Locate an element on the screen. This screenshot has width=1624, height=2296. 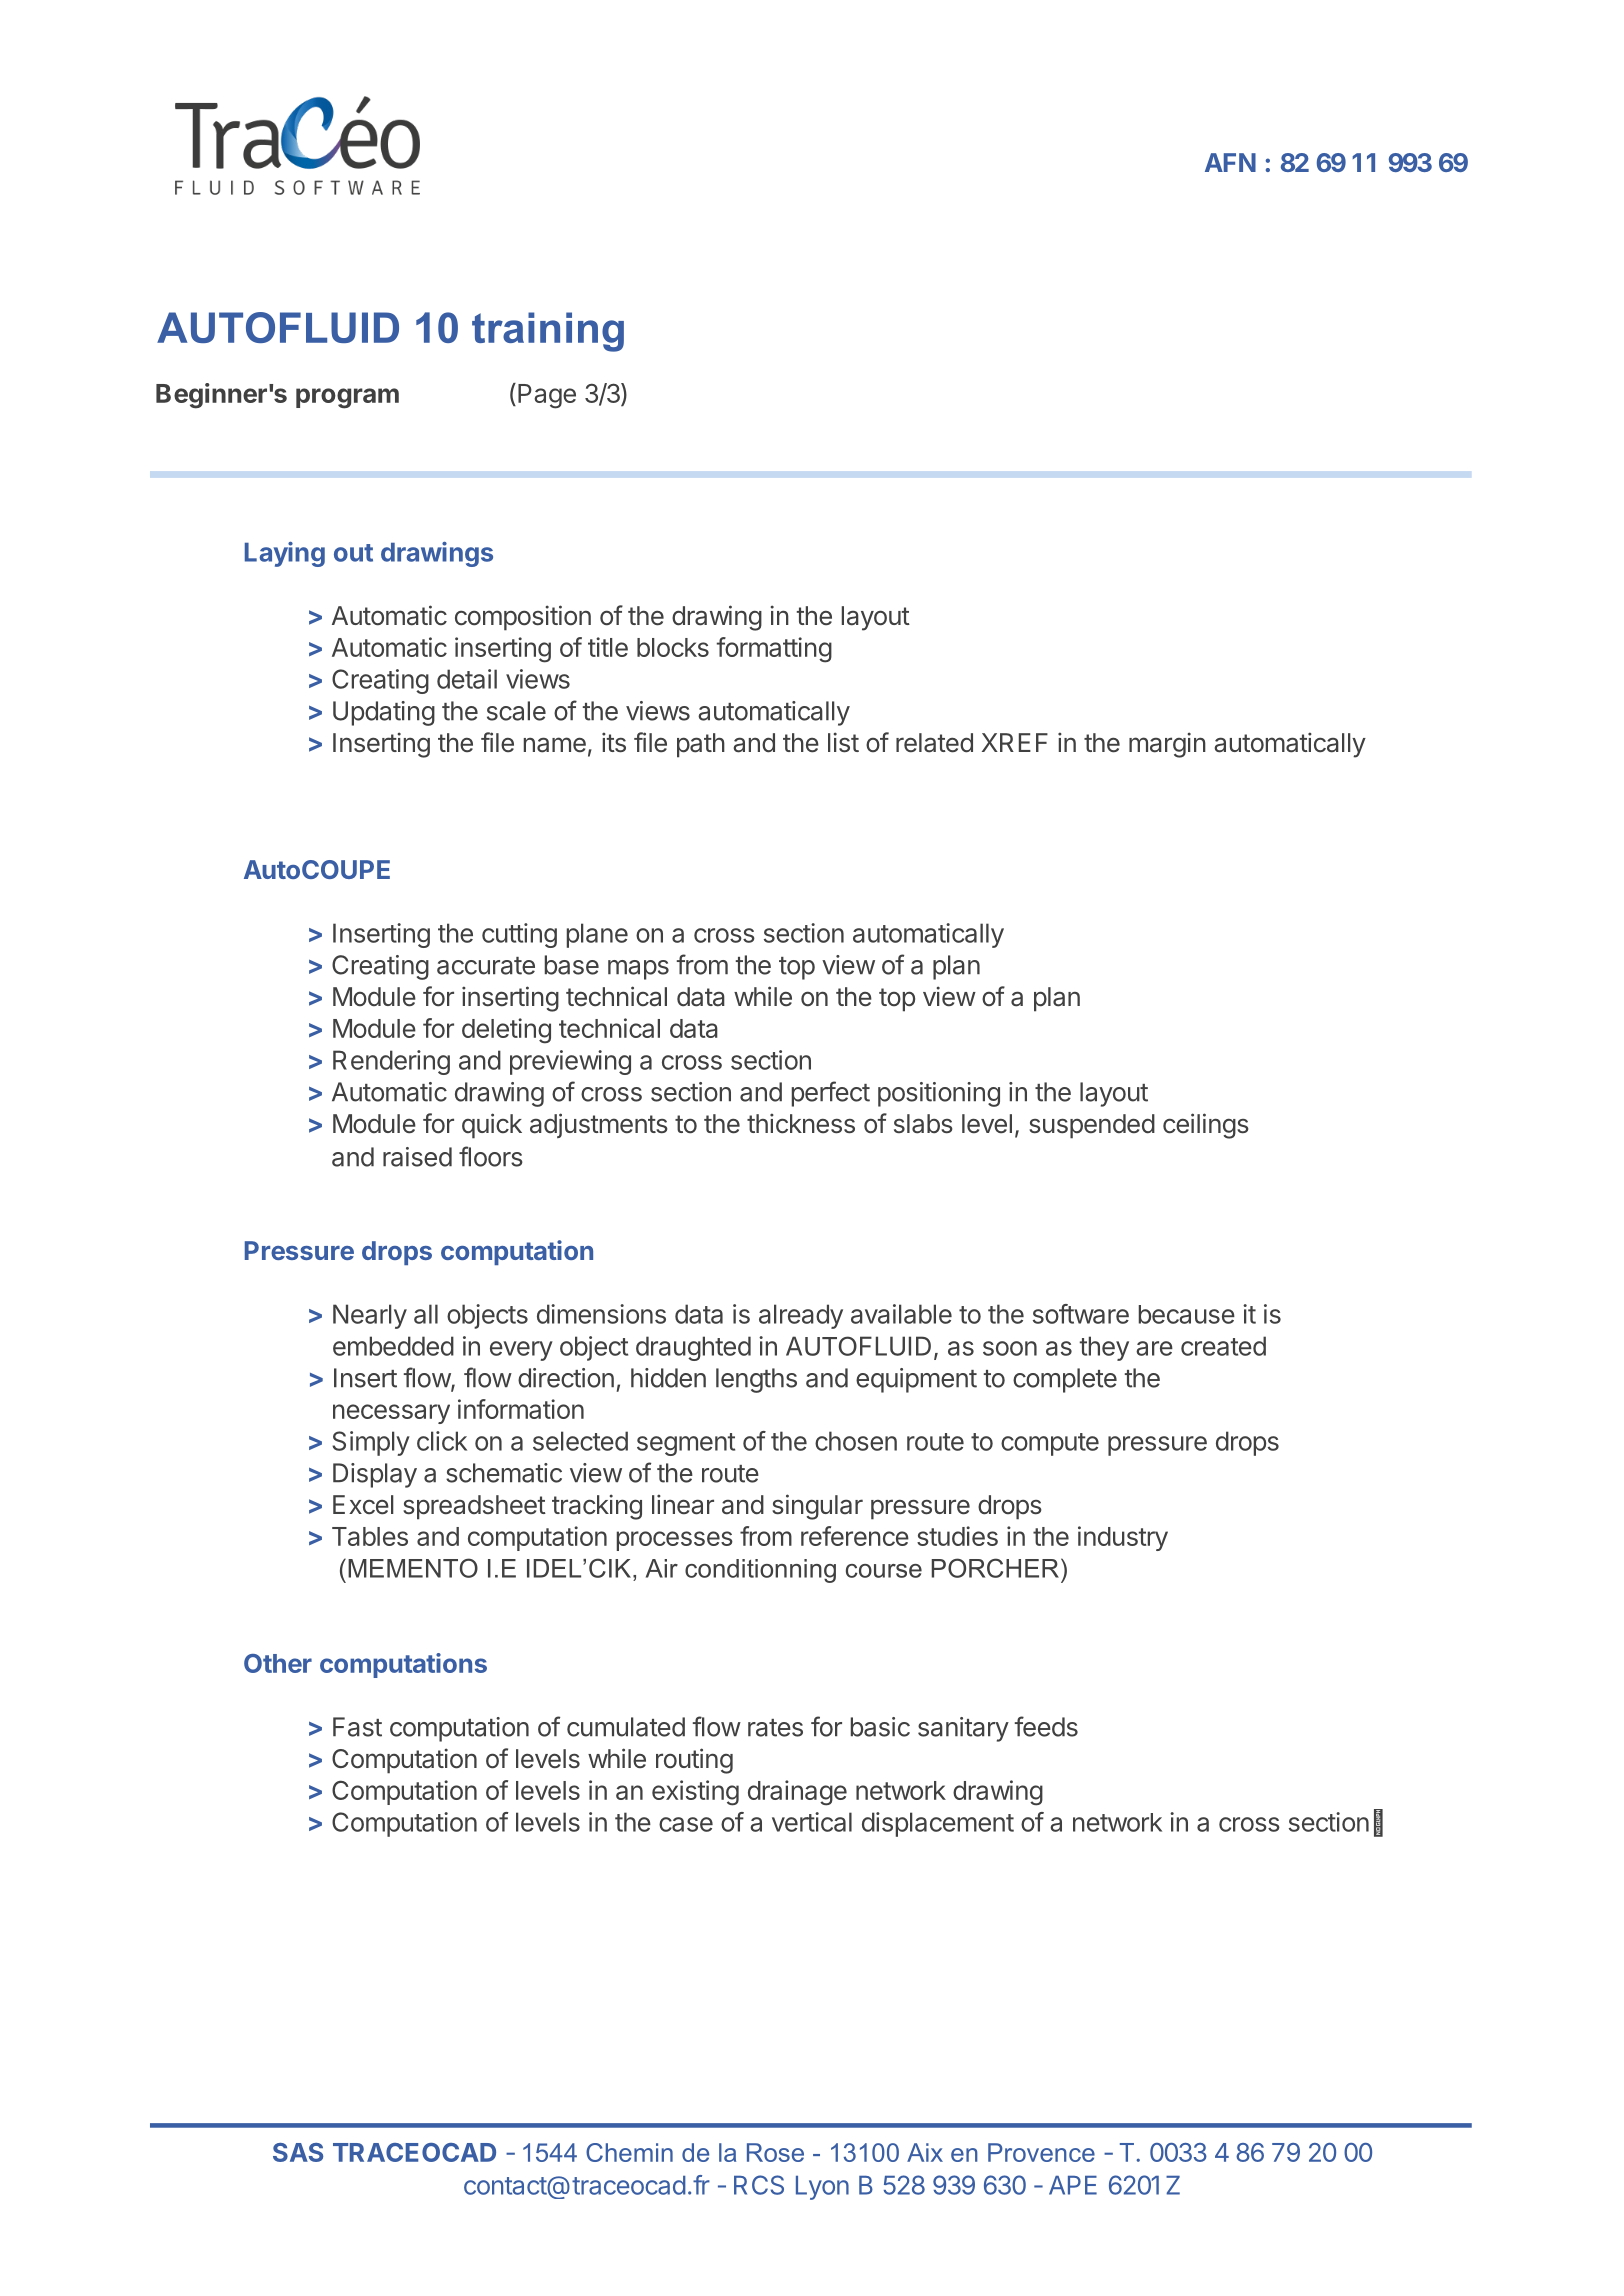
rates is located at coordinates (775, 1728).
